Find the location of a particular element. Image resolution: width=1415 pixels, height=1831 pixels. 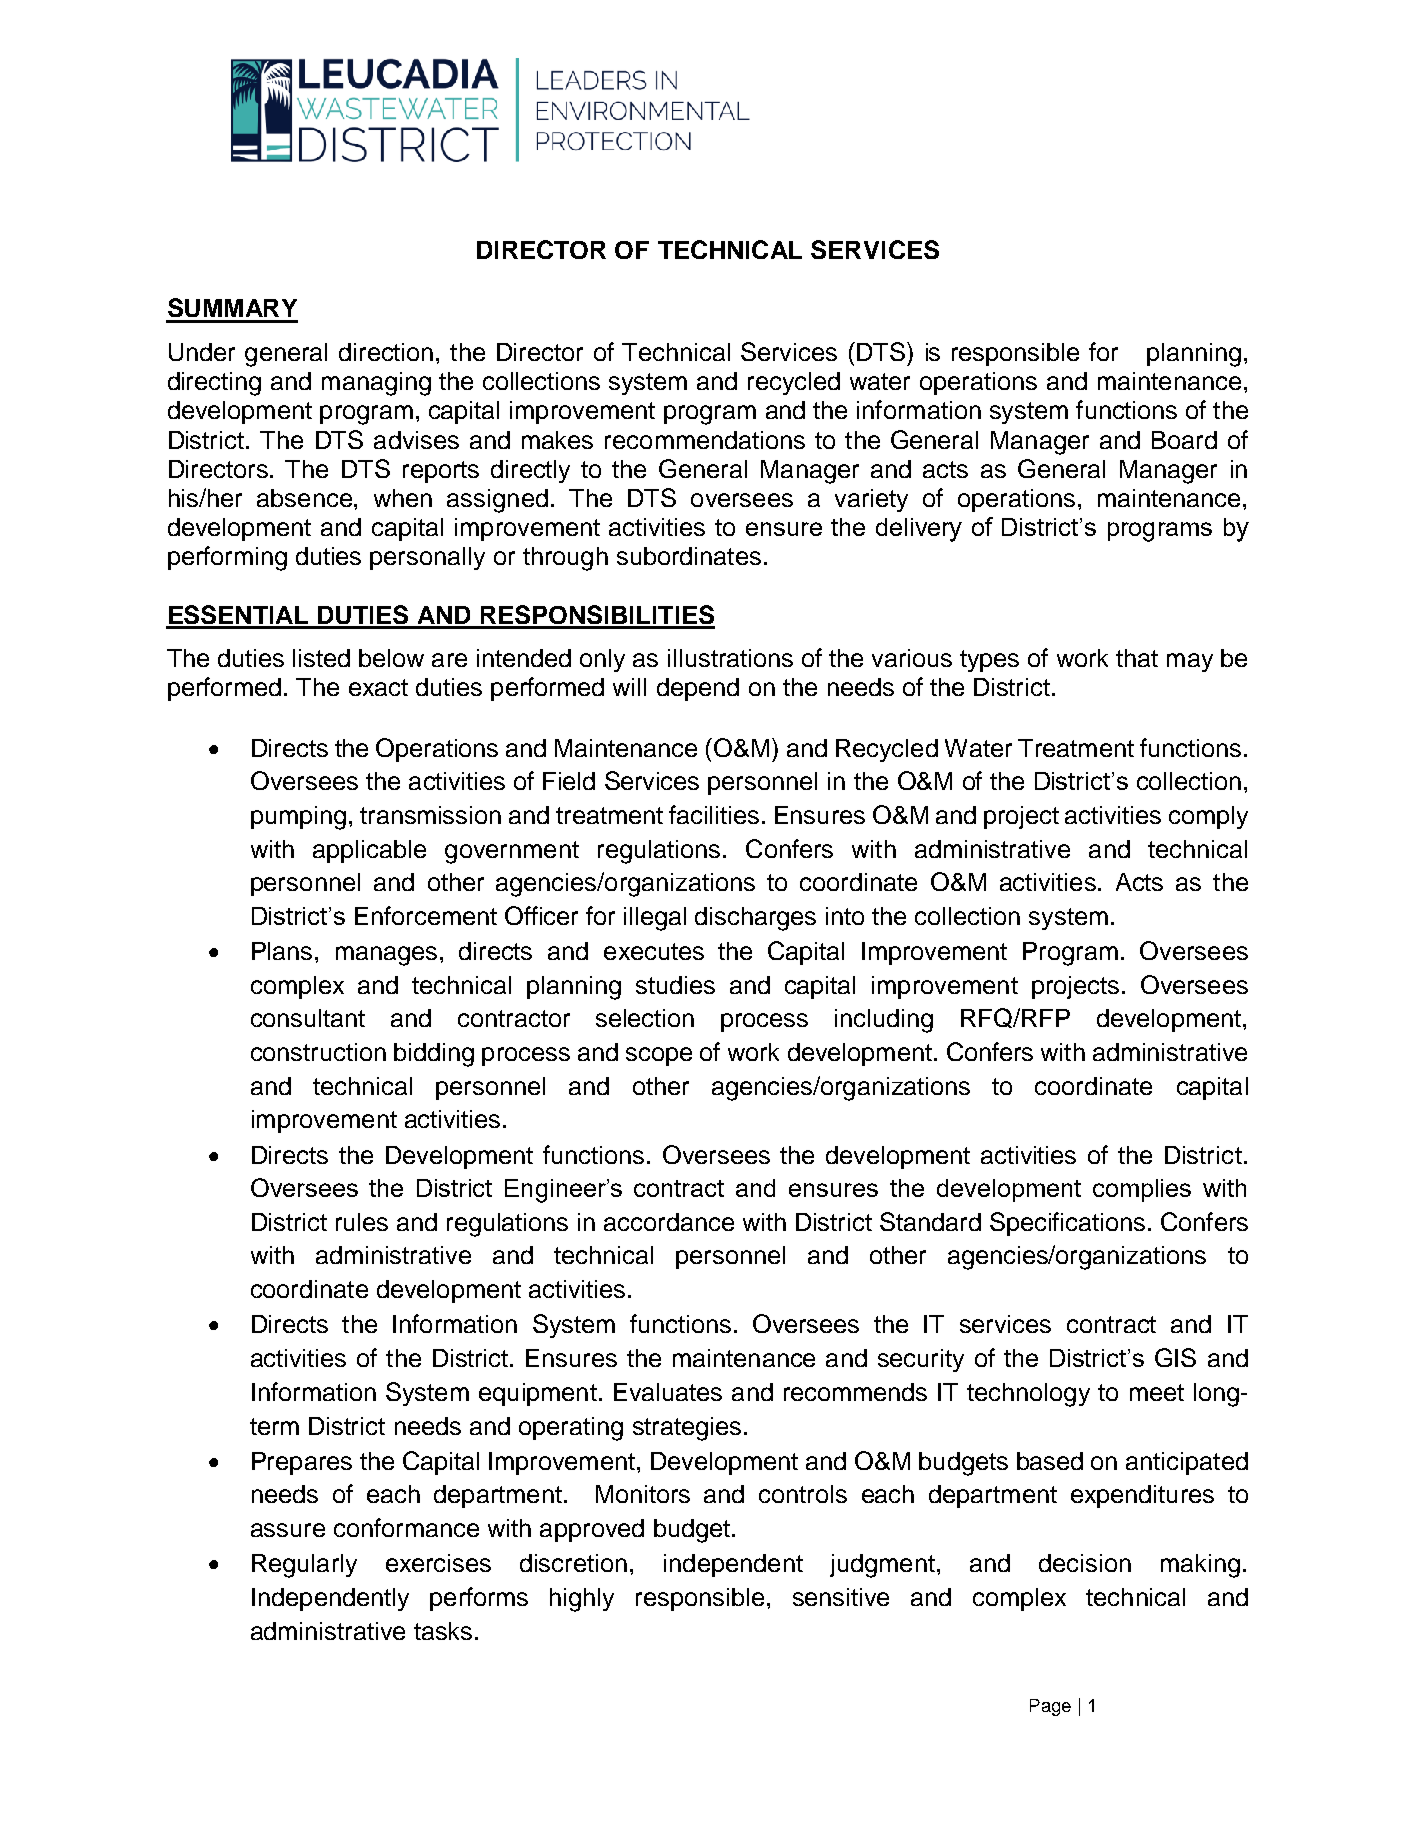

managing is located at coordinates (376, 384).
